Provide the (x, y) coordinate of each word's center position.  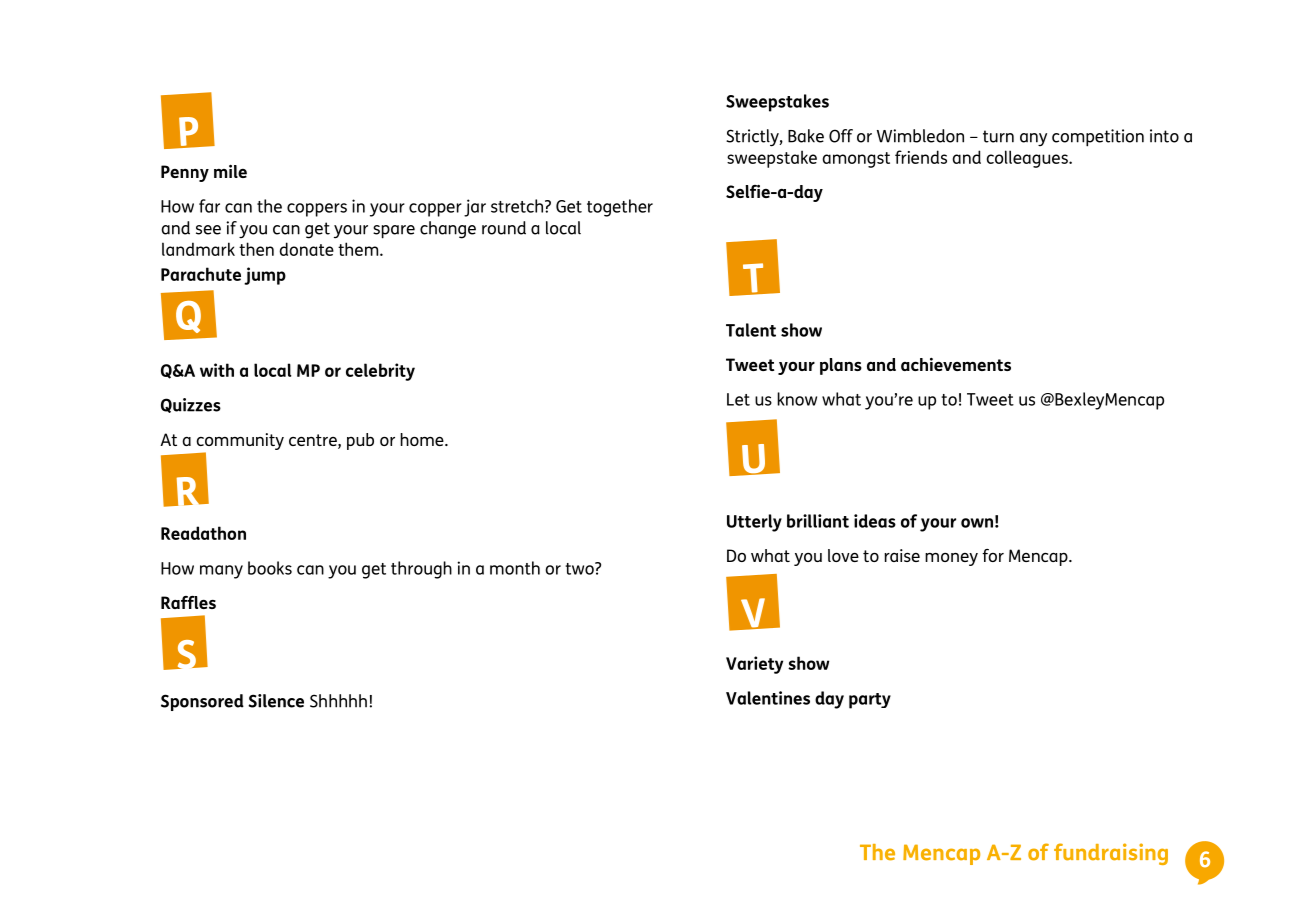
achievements (956, 364)
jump (265, 276)
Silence (276, 701)
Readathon (203, 533)
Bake (806, 136)
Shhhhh (338, 701)
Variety (754, 665)
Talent (751, 330)
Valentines (768, 698)
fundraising (1111, 854)
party (870, 701)
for (993, 555)
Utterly (754, 523)
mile (230, 171)
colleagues (1028, 159)
